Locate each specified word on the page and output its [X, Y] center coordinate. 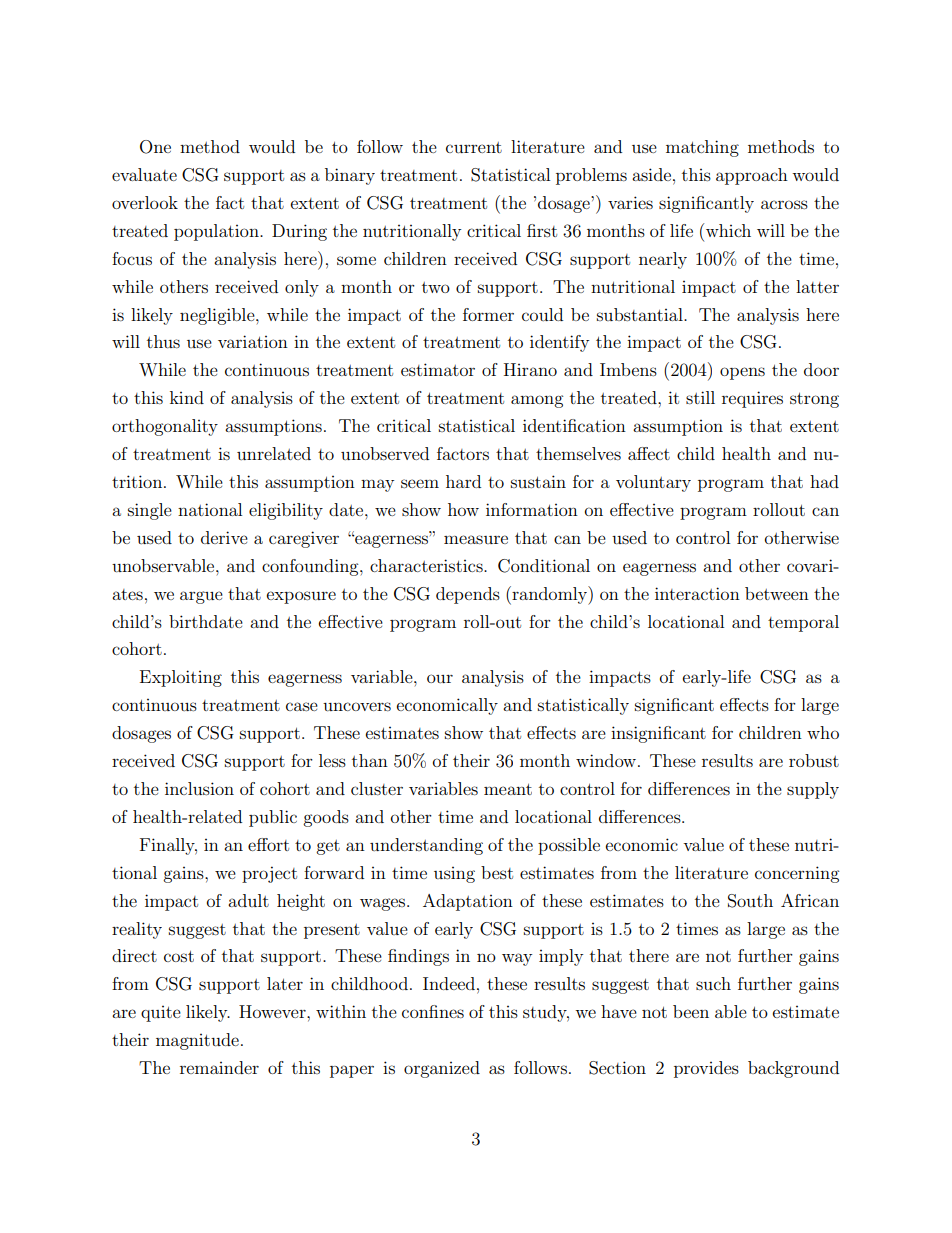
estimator [438, 369]
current [474, 147]
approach [752, 176]
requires [752, 399]
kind [187, 397]
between [777, 593]
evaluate [144, 174]
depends [468, 595]
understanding [426, 846]
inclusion [199, 788]
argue [201, 597]
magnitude [197, 1041]
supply [813, 790]
